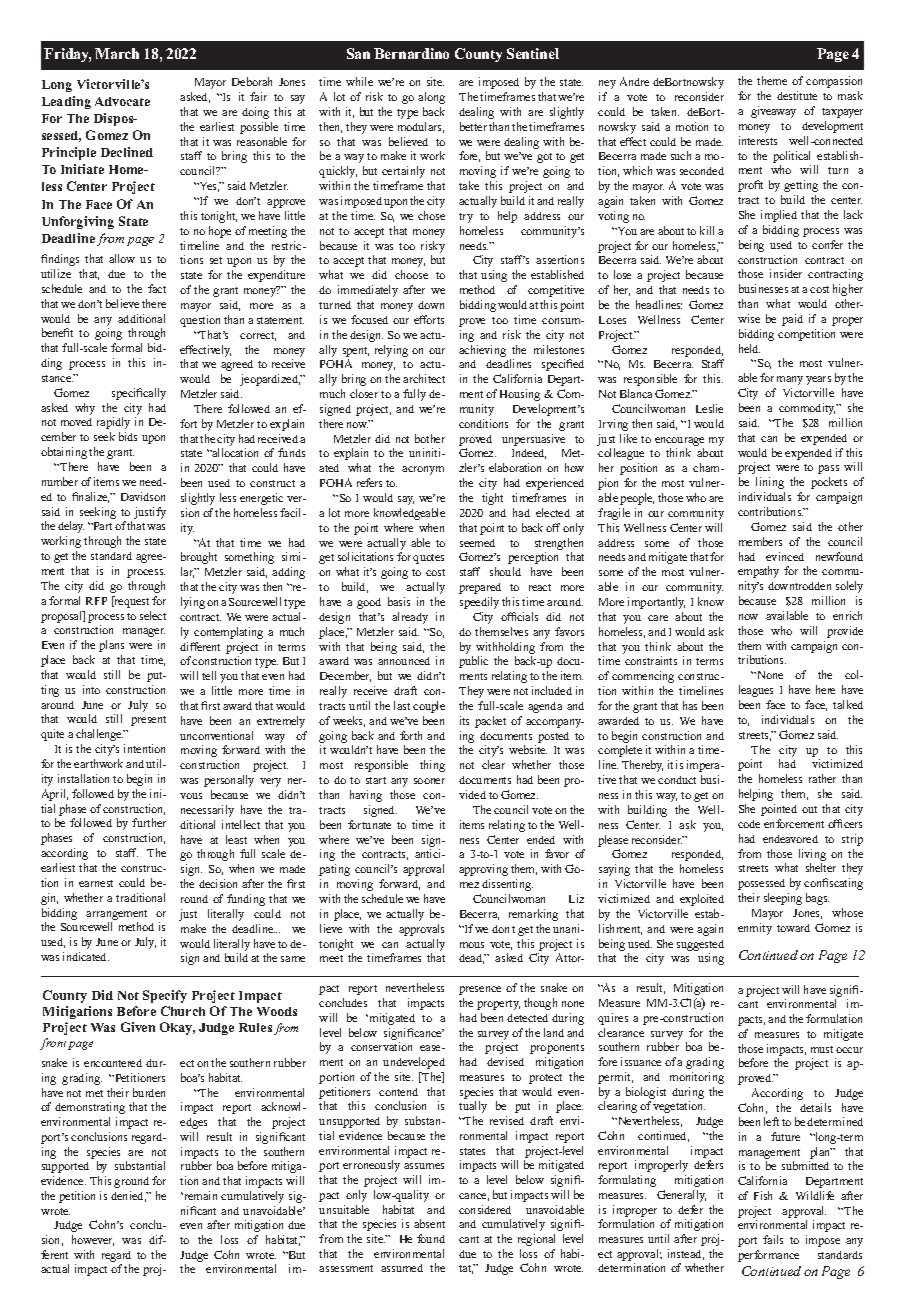 The image size is (905, 1316). I want to click on Davidson, so click(143, 496).
